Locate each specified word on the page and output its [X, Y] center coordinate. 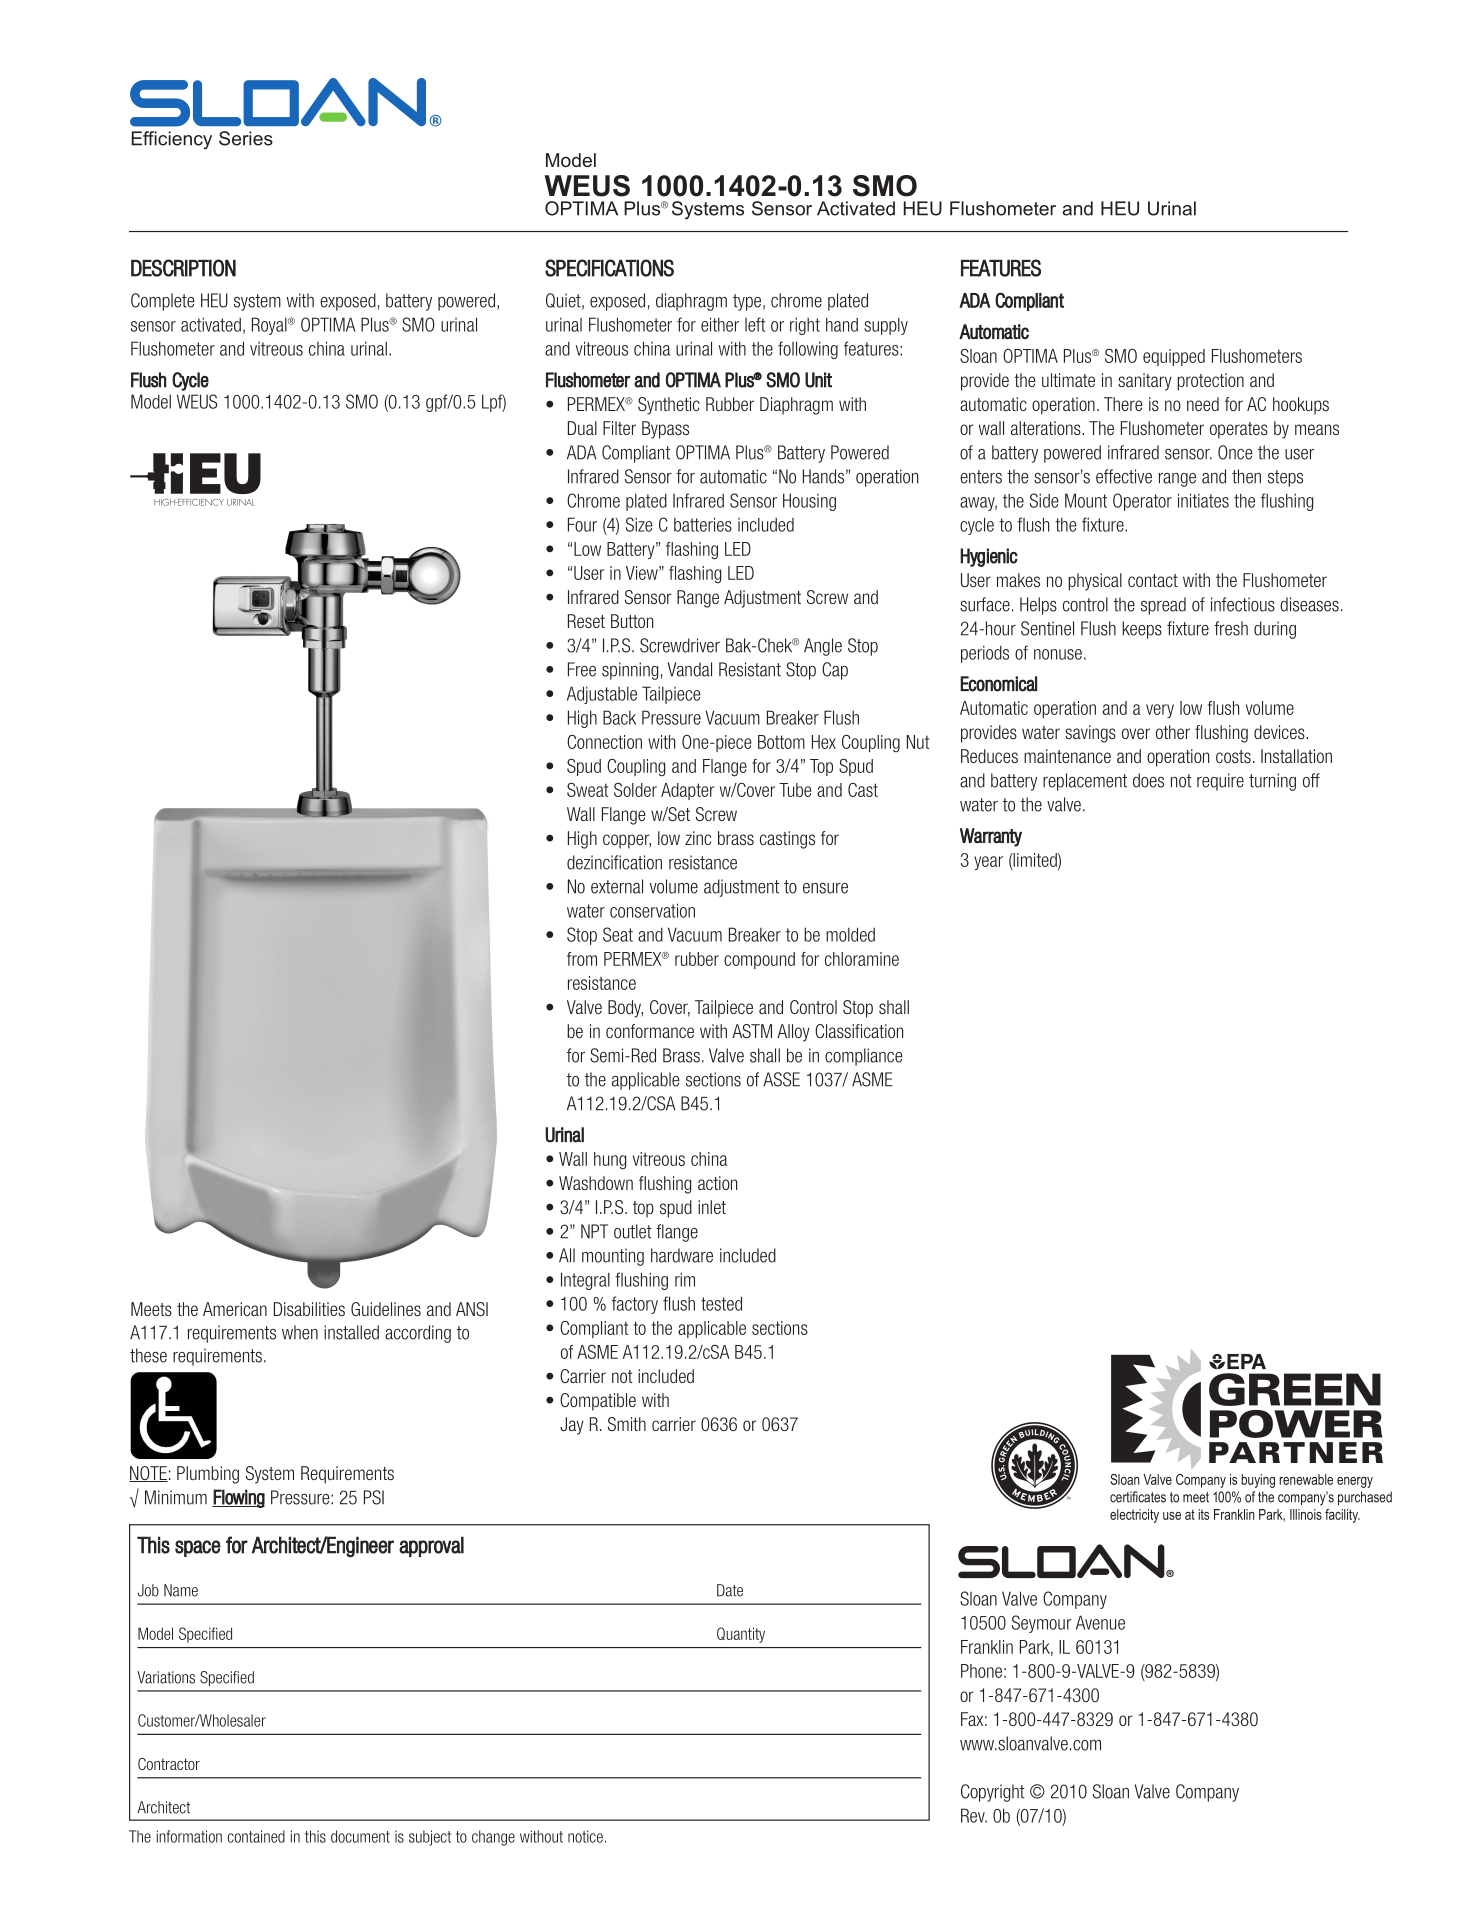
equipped [1174, 357]
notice [585, 1836]
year [988, 863]
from [582, 959]
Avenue [1100, 1622]
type [747, 302]
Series [246, 138]
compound [759, 960]
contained [256, 1836]
